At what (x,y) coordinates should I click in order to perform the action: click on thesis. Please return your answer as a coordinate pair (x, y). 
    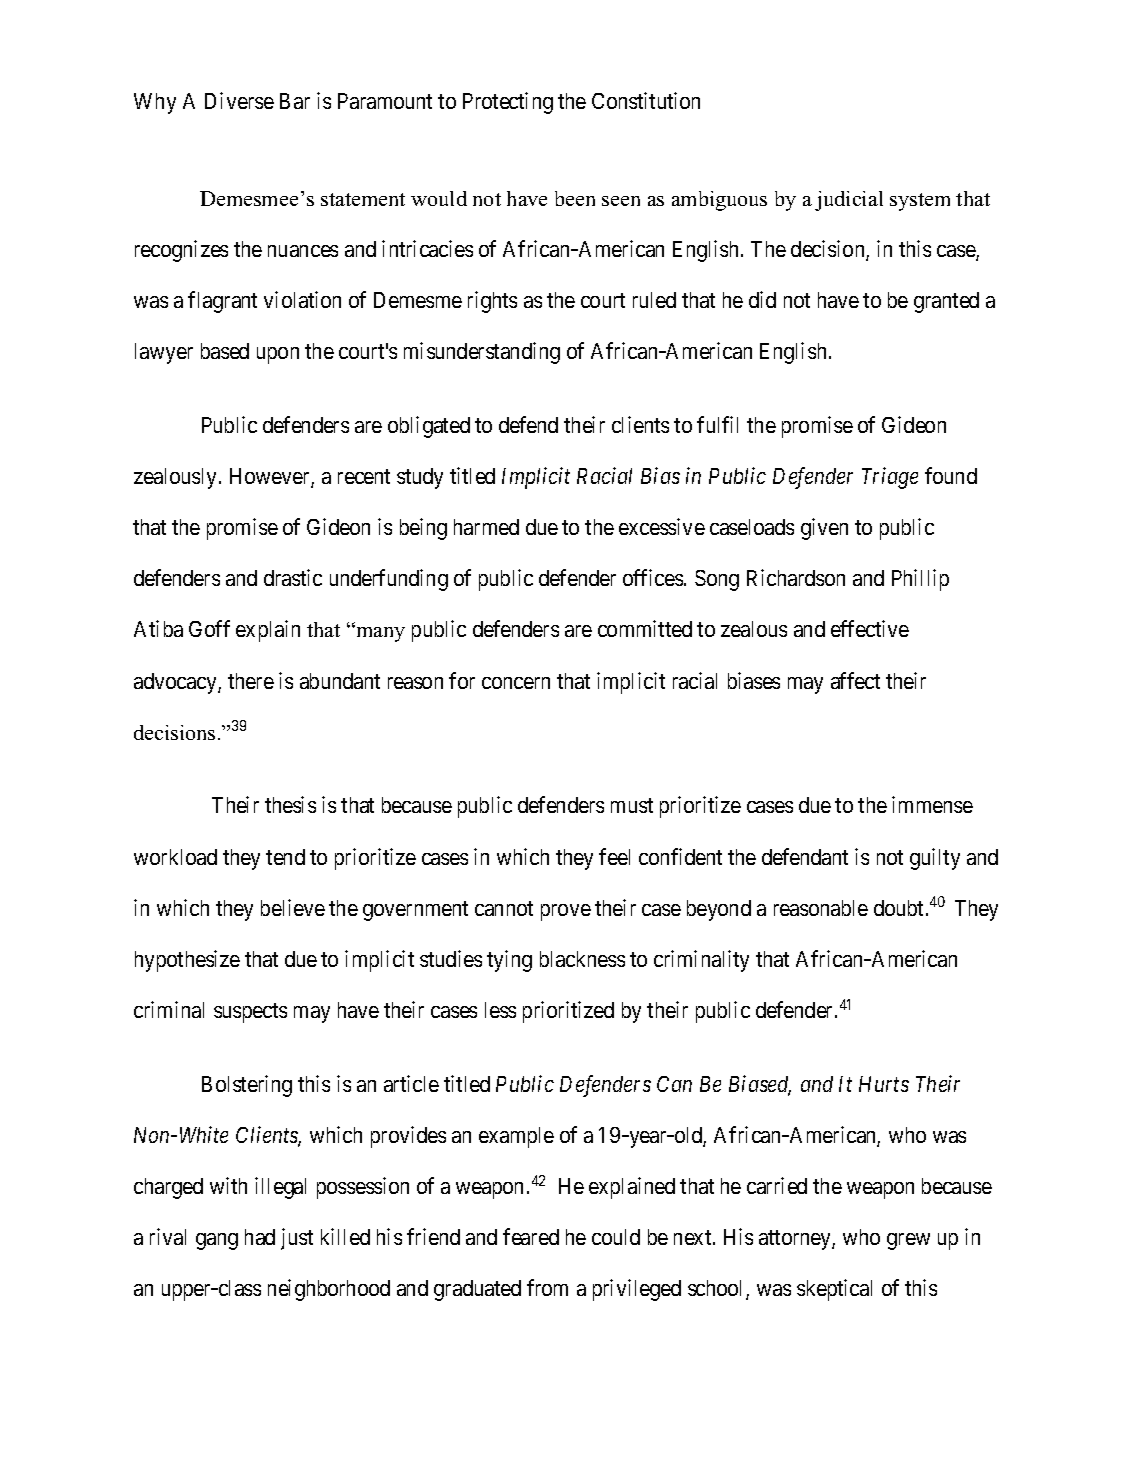
    Looking at the image, I should click on (290, 804).
